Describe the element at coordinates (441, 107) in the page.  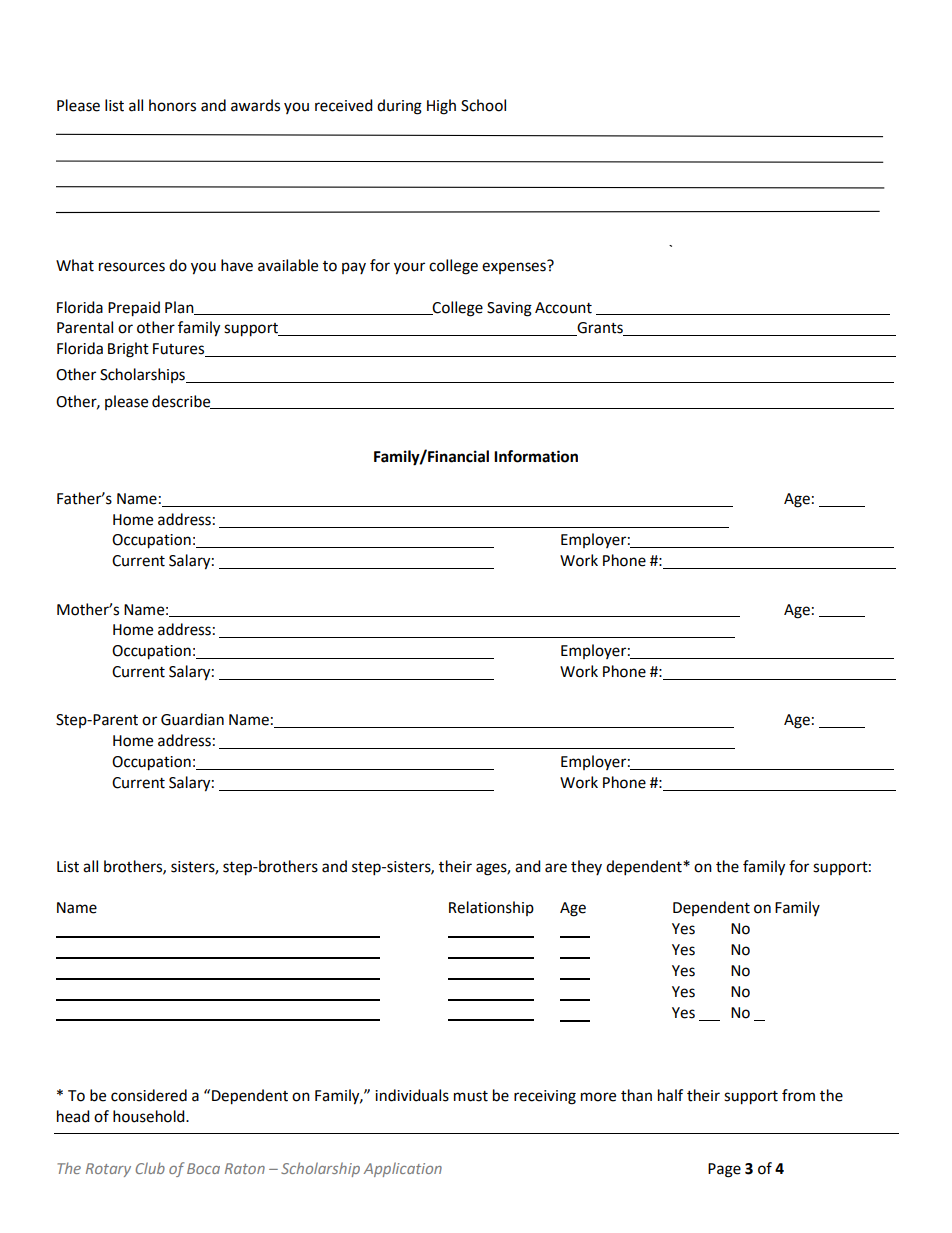
I see `High` at that location.
